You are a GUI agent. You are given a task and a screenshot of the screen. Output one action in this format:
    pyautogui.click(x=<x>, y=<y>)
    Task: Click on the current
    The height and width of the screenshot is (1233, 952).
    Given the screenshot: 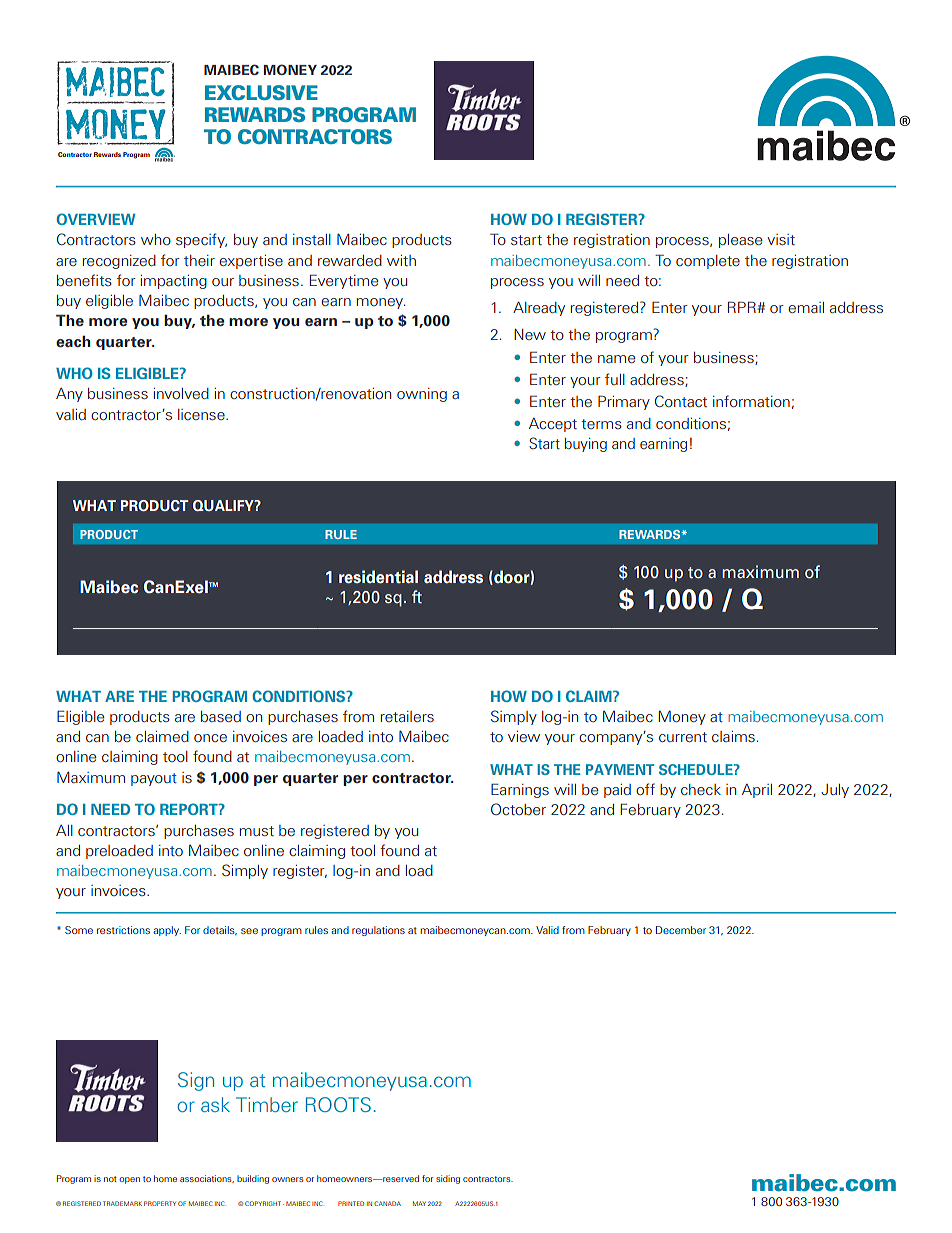 What is the action you would take?
    pyautogui.click(x=683, y=737)
